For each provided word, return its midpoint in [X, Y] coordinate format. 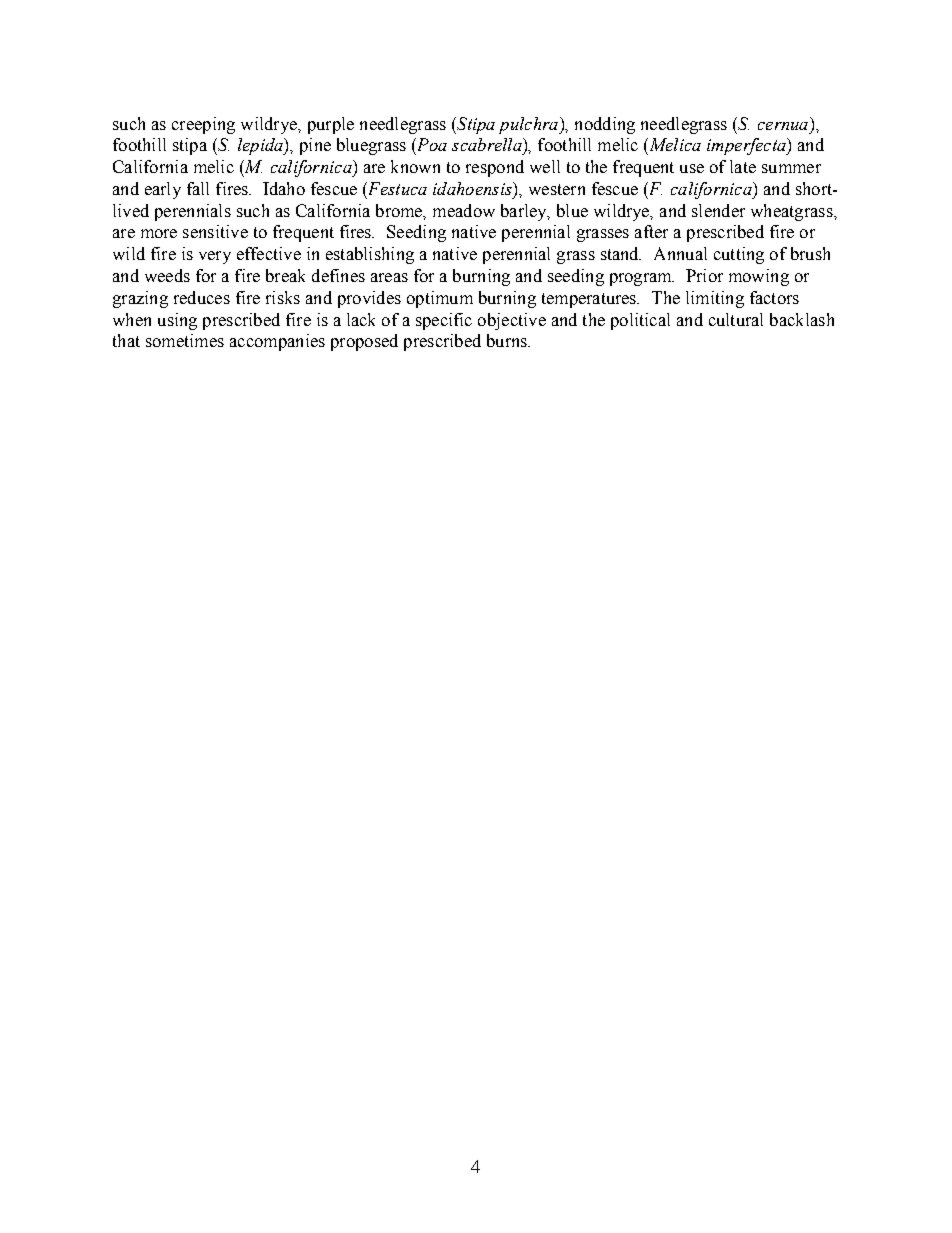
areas [389, 277]
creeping [203, 125]
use [692, 168]
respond [495, 168]
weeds [167, 275]
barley [525, 212]
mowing [759, 277]
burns [508, 340]
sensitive [215, 231]
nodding [605, 125]
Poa [431, 144]
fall [198, 188]
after [651, 231]
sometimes [185, 340]
